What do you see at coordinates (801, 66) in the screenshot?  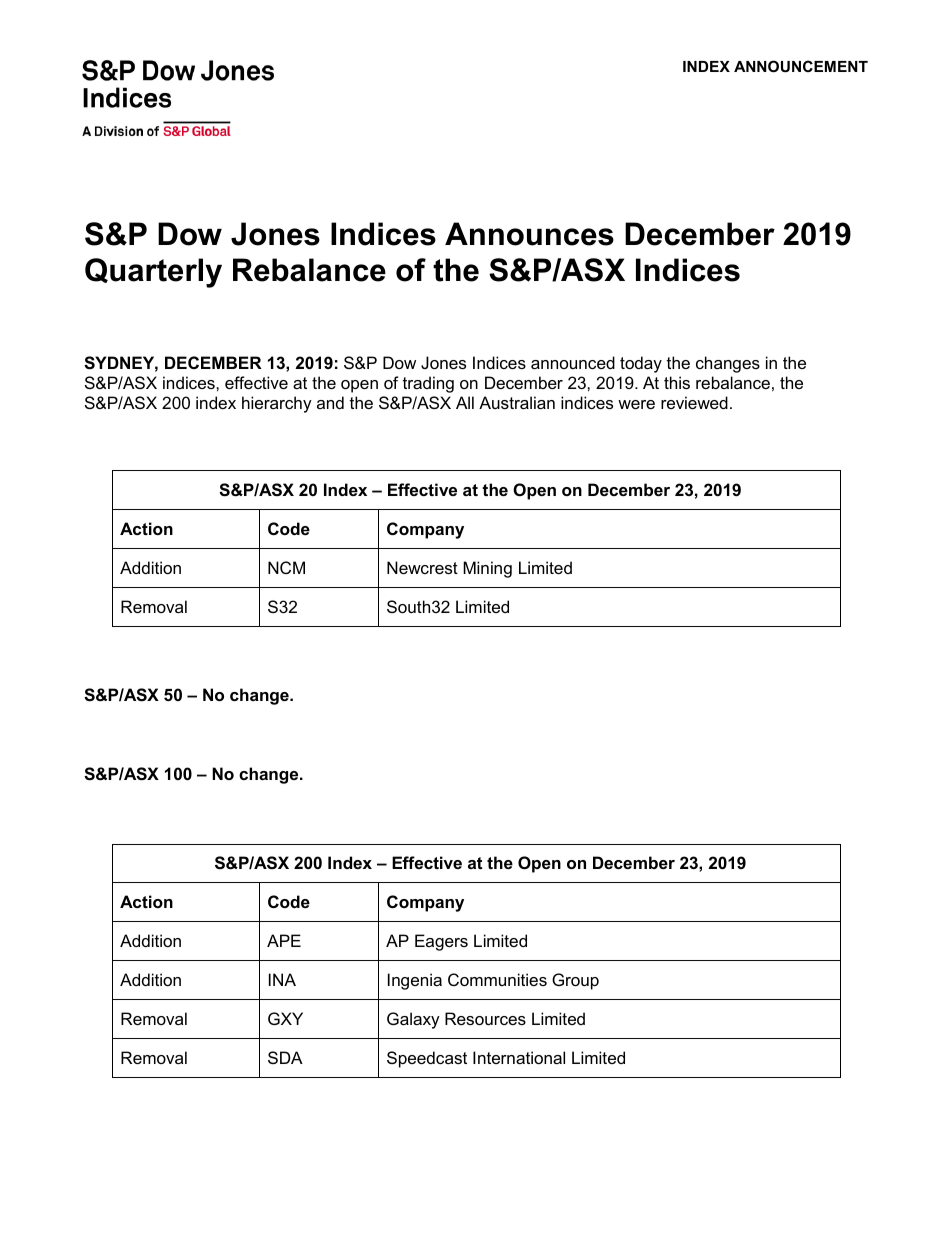 I see `ANNOUNCEMENT` at bounding box center [801, 66].
